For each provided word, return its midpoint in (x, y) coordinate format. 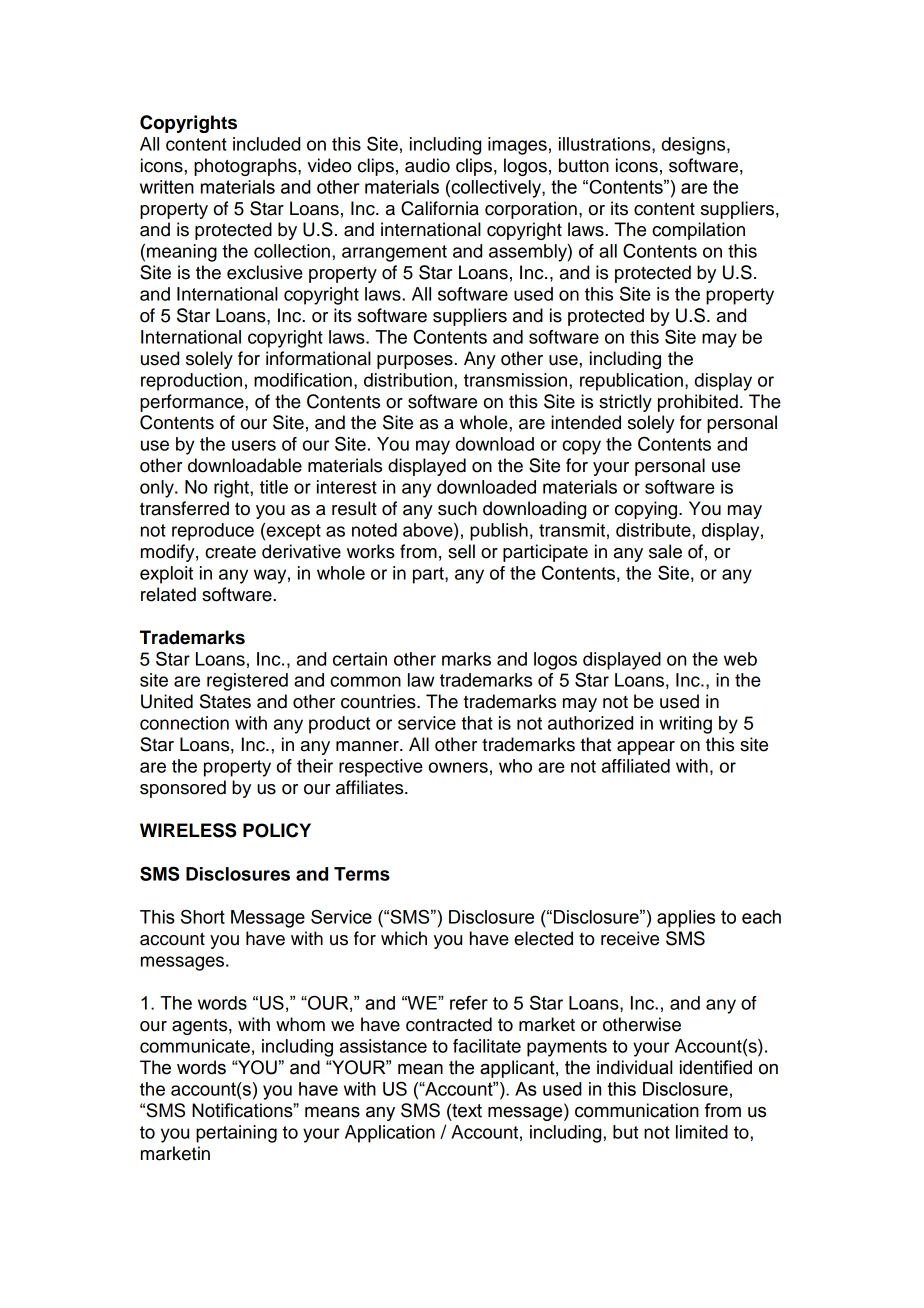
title (274, 487)
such (457, 508)
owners (458, 767)
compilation (698, 231)
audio (427, 165)
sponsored (183, 789)
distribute (654, 530)
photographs (246, 167)
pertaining (236, 1134)
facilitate (487, 1046)
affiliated (636, 766)
